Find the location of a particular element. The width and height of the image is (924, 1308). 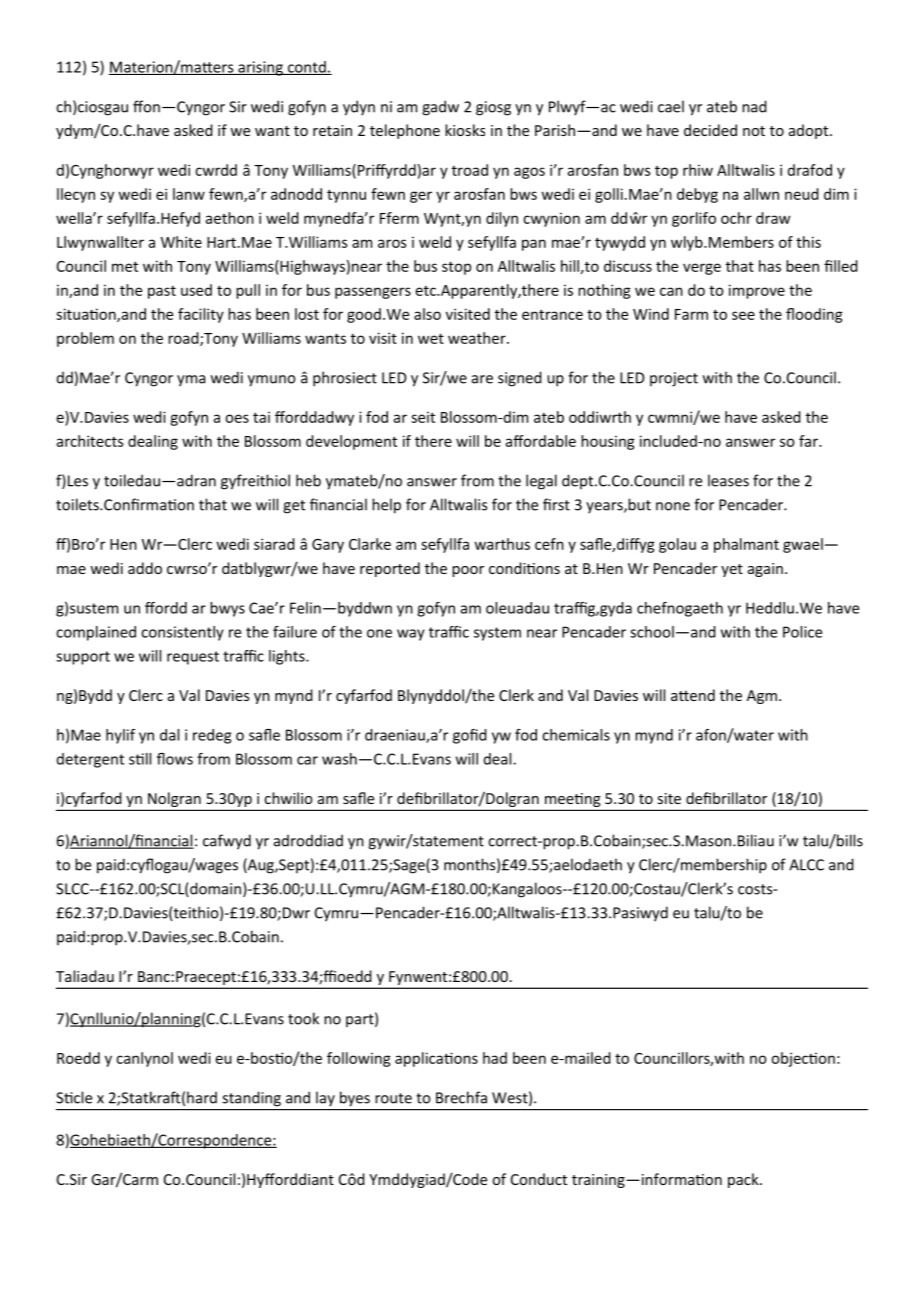

facility is located at coordinates (201, 315).
